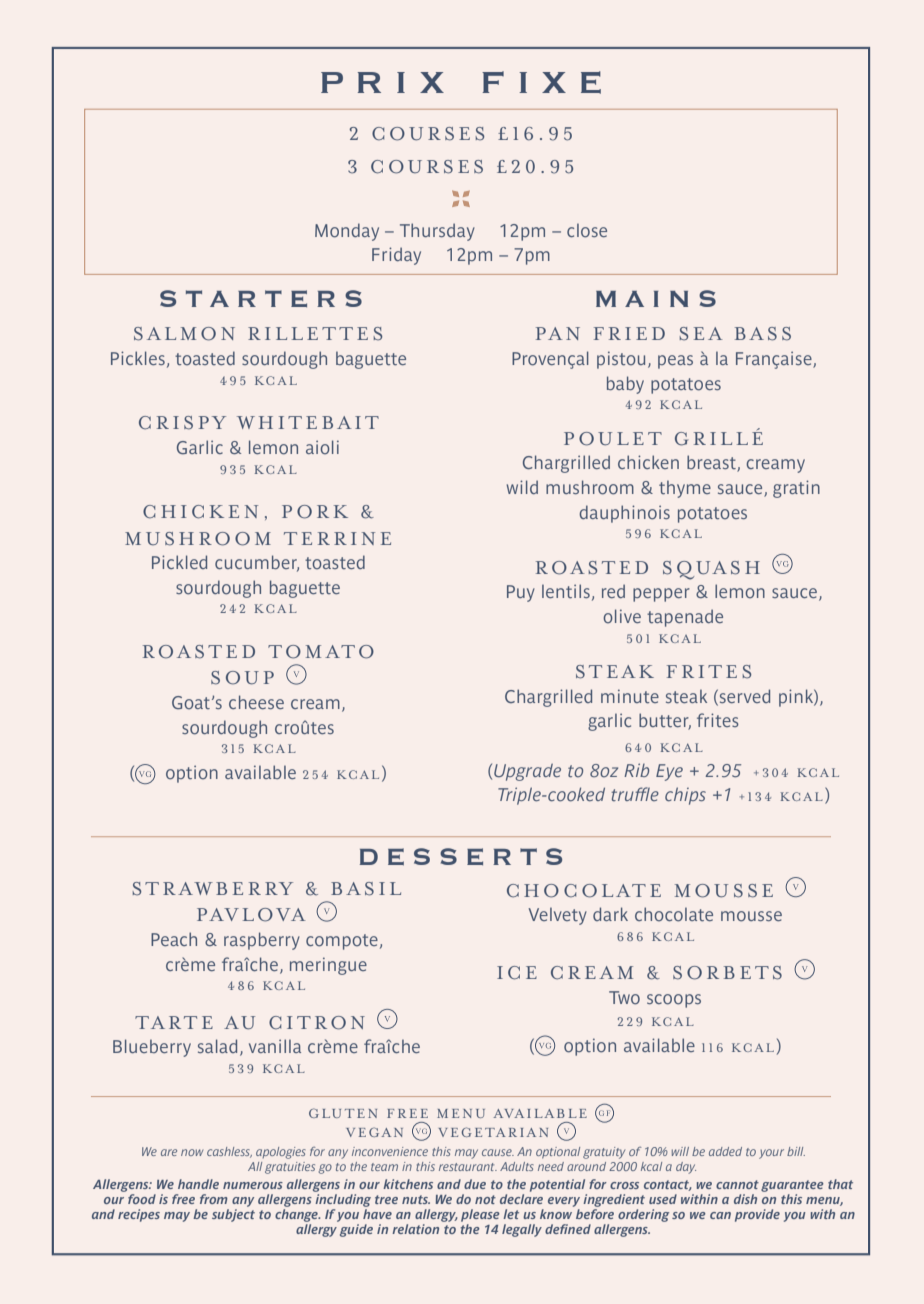 Image resolution: width=924 pixels, height=1304 pixels. What do you see at coordinates (382, 82) in the page?
I see `prix` at bounding box center [382, 82].
